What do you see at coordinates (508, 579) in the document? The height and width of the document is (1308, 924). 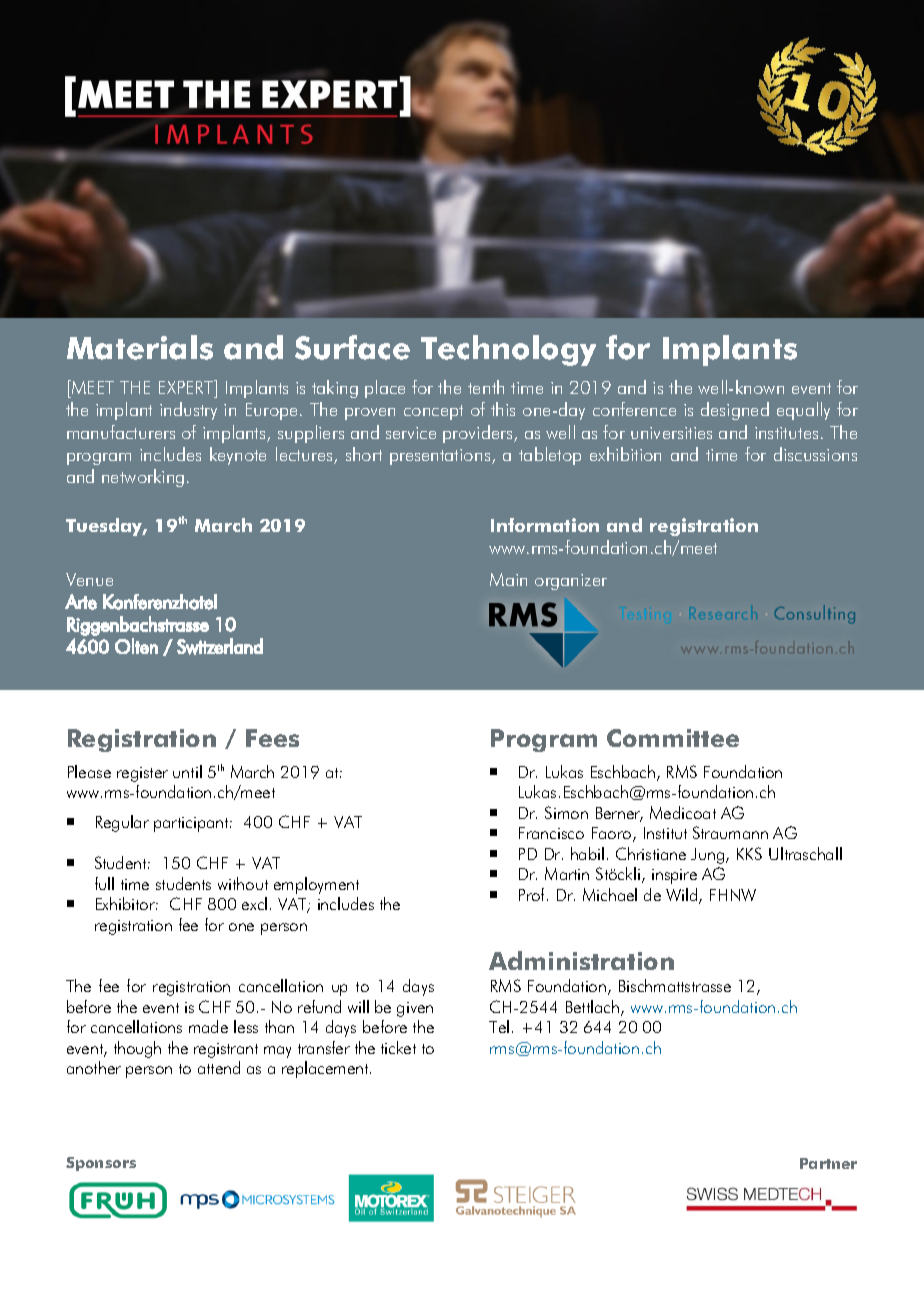 I see `Main` at bounding box center [508, 579].
